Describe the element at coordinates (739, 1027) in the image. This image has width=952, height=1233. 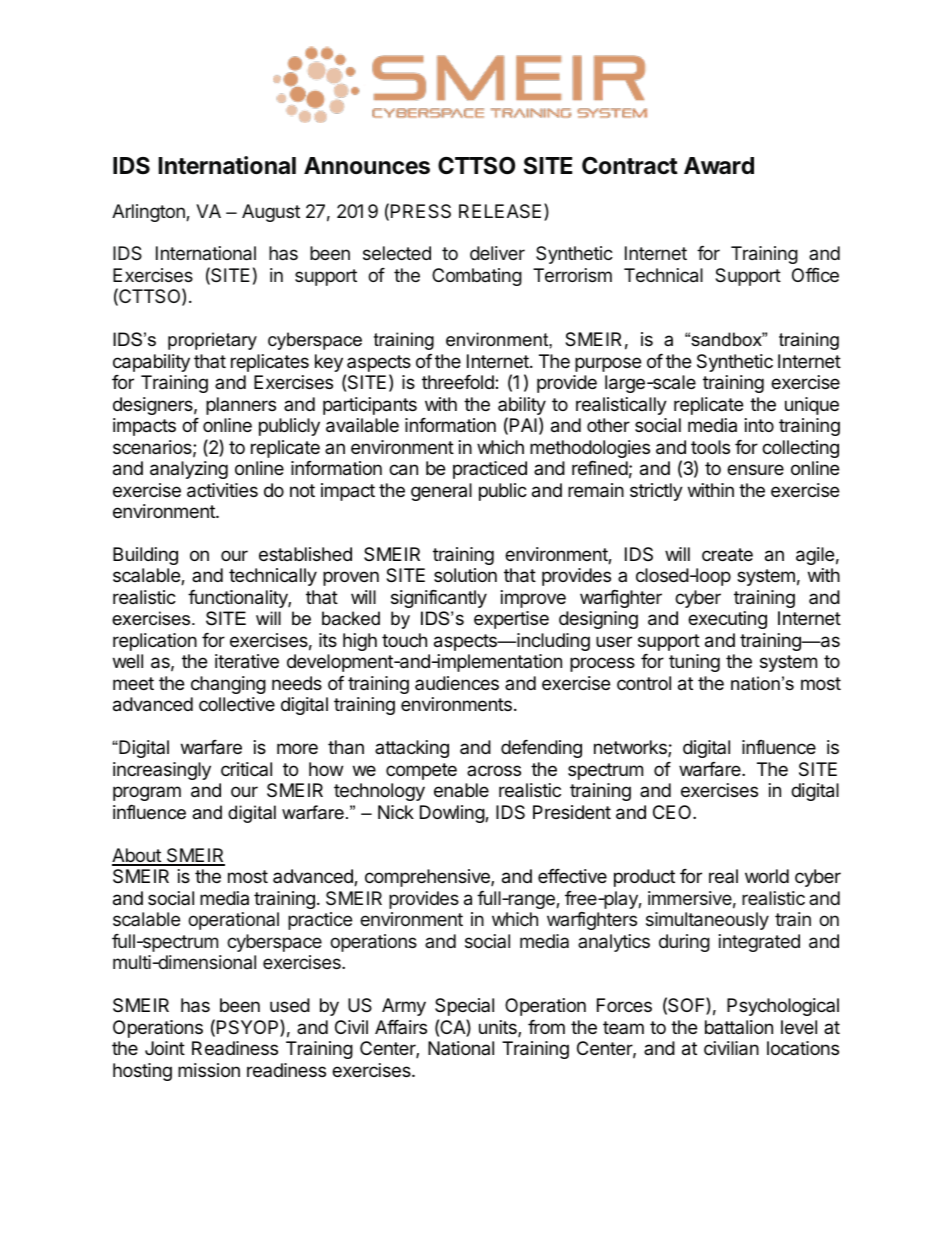
I see `battalion` at that location.
